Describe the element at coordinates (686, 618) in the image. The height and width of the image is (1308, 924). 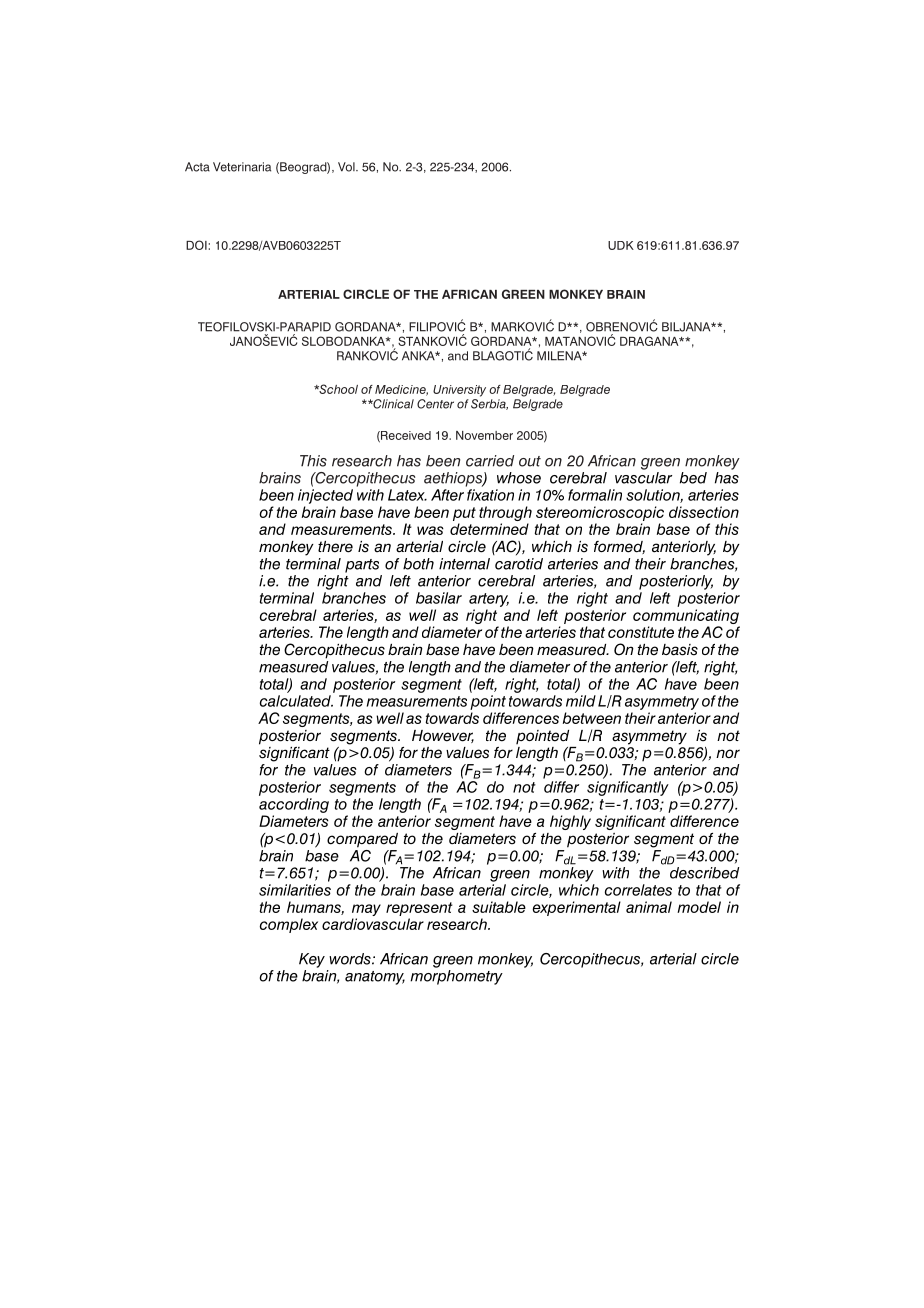
I see `communicating` at that location.
